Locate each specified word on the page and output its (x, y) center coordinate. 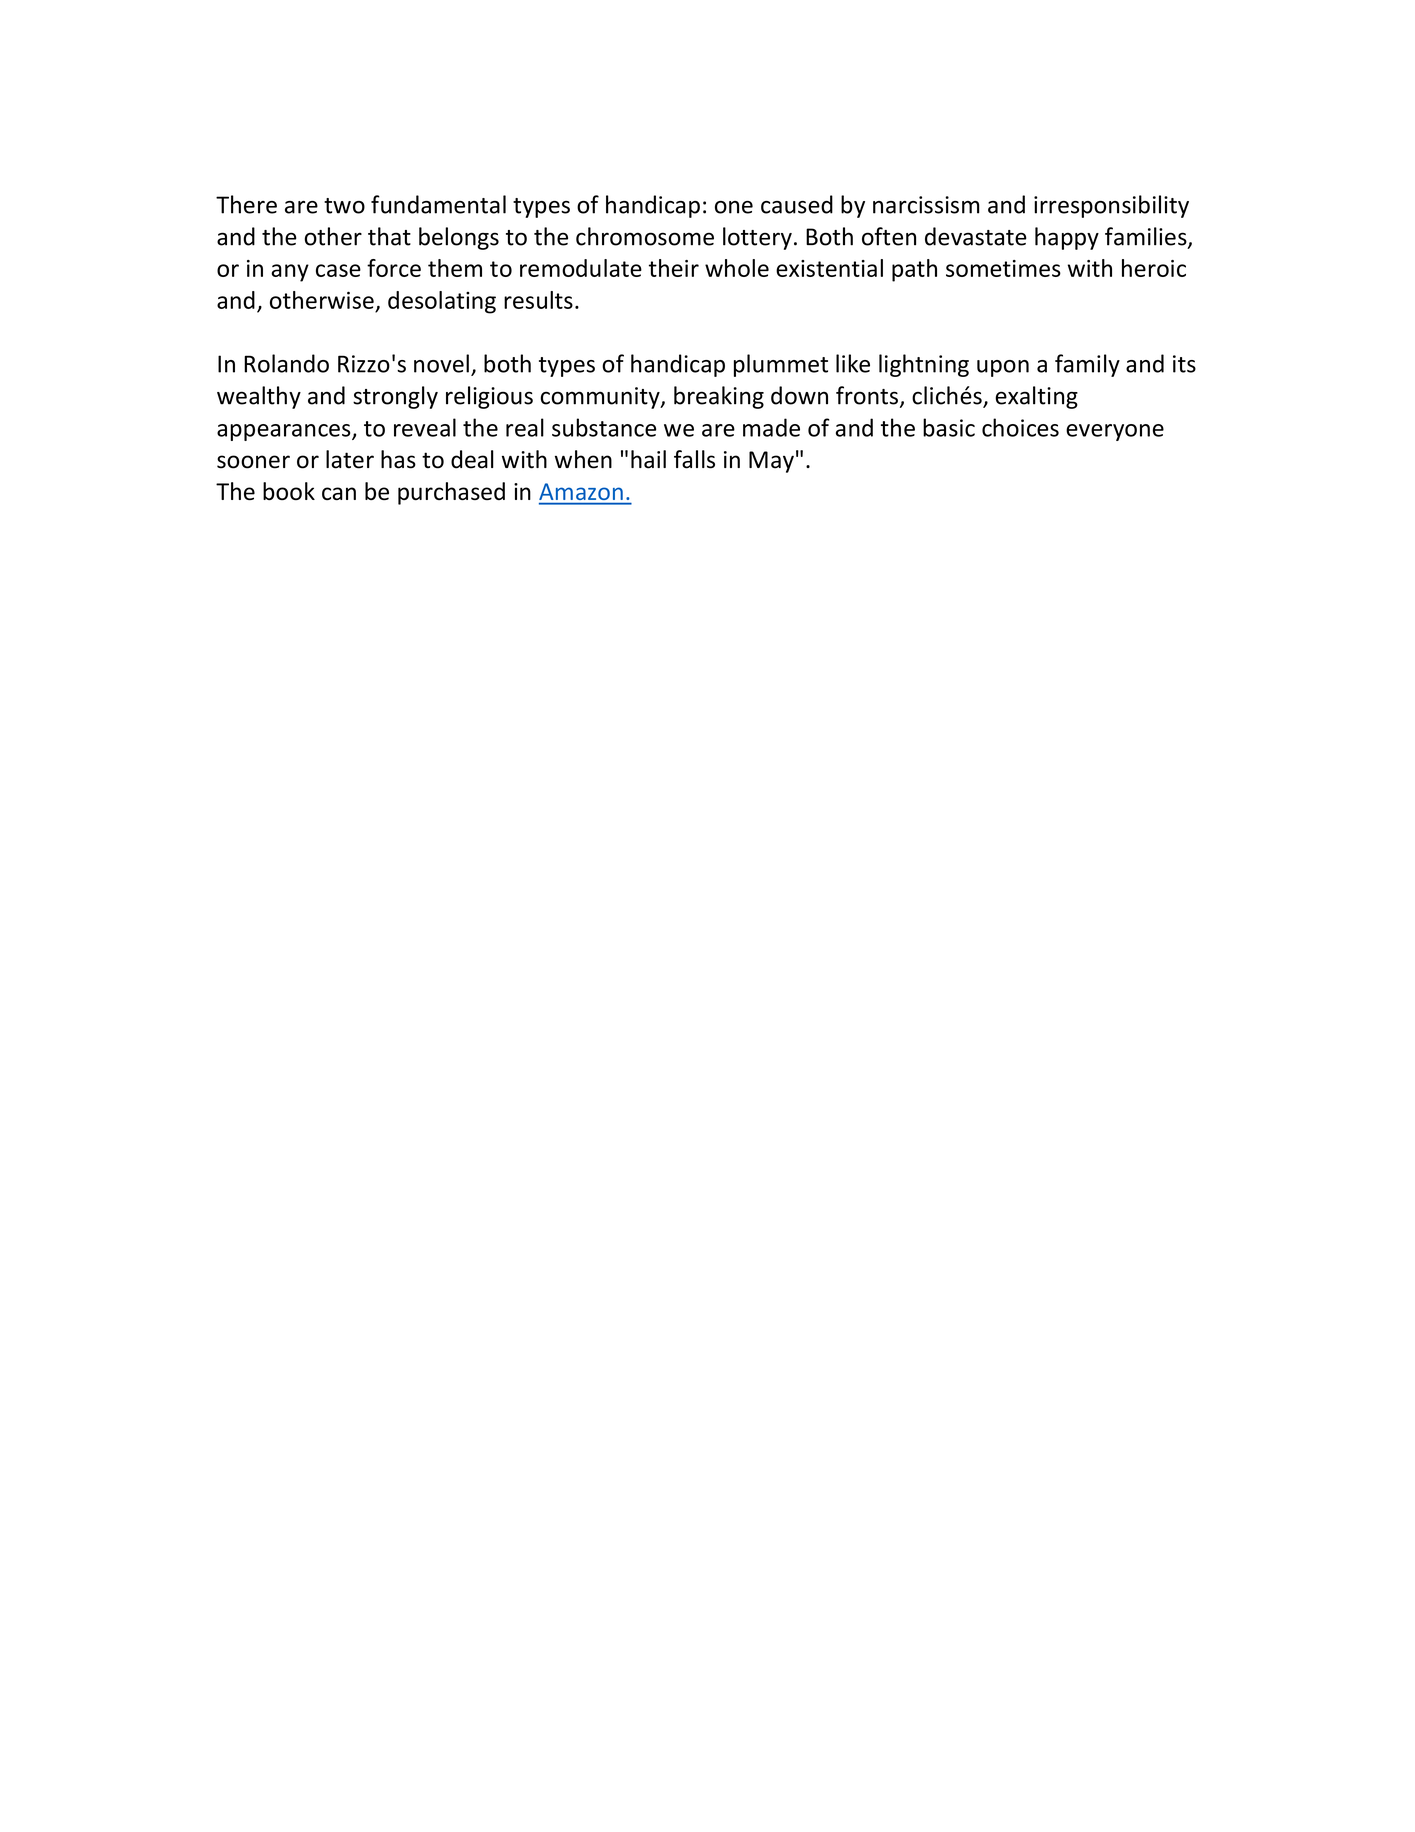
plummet (781, 365)
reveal (425, 427)
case (338, 270)
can (339, 493)
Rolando (286, 363)
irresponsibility (1111, 206)
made (771, 427)
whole (737, 268)
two (344, 206)
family (1087, 365)
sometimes (1003, 268)
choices (1020, 427)
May (771, 462)
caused (797, 204)
